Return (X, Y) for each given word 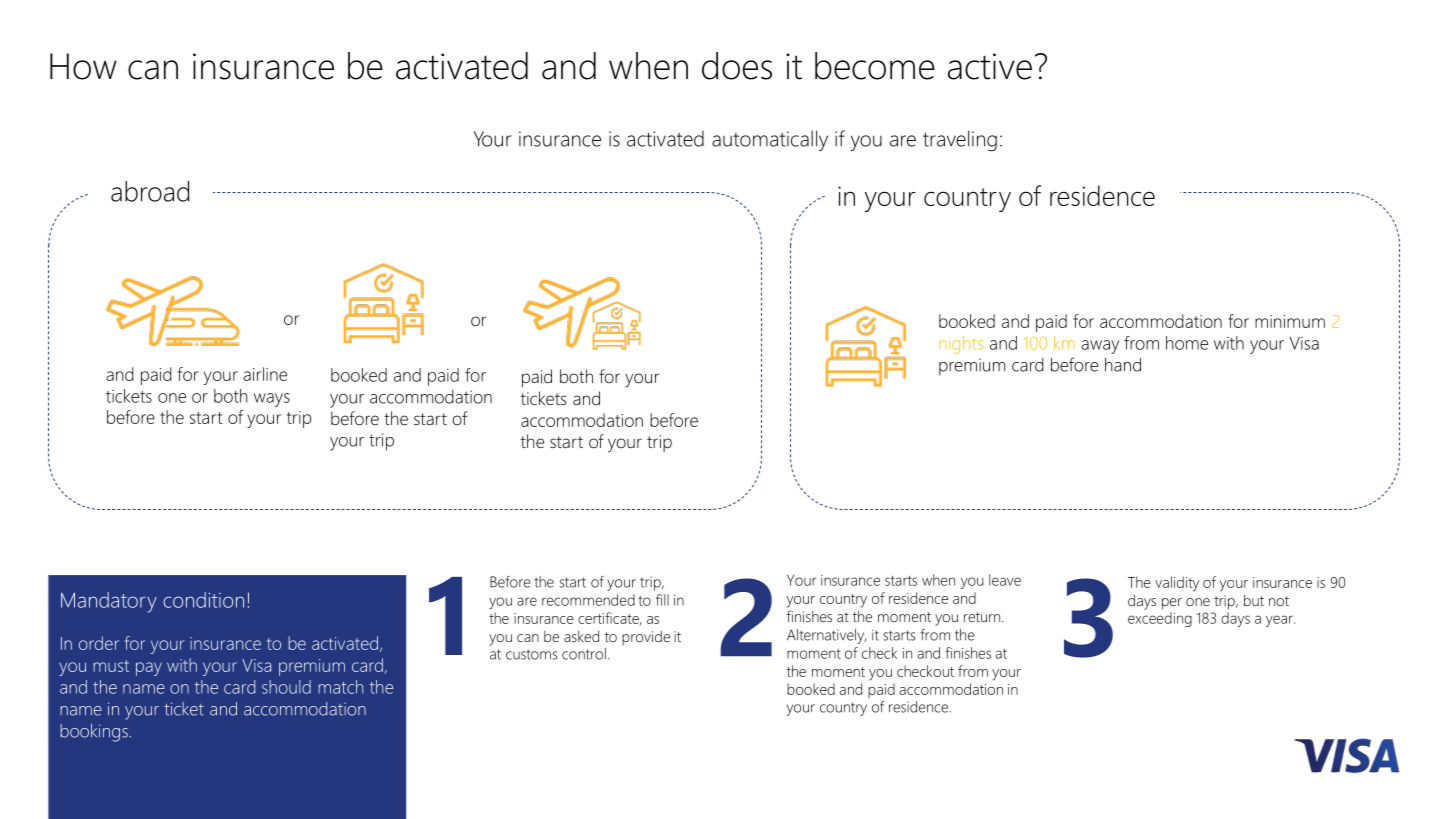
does (737, 66)
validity (1177, 584)
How (83, 66)
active (990, 66)
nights (961, 345)
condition (203, 600)
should (286, 687)
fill (662, 600)
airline (265, 374)
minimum (1290, 321)
